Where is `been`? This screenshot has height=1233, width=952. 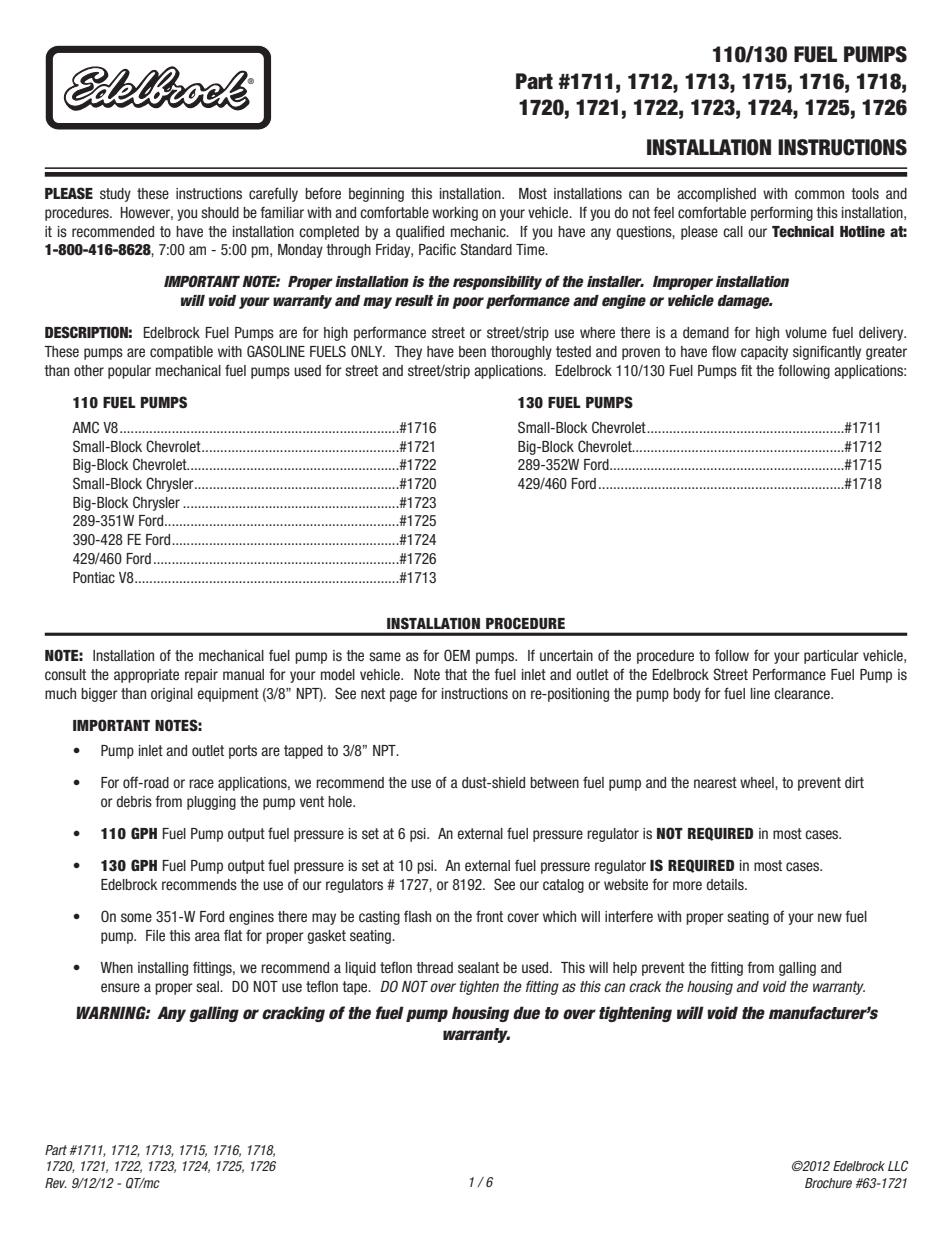 been is located at coordinates (472, 351).
